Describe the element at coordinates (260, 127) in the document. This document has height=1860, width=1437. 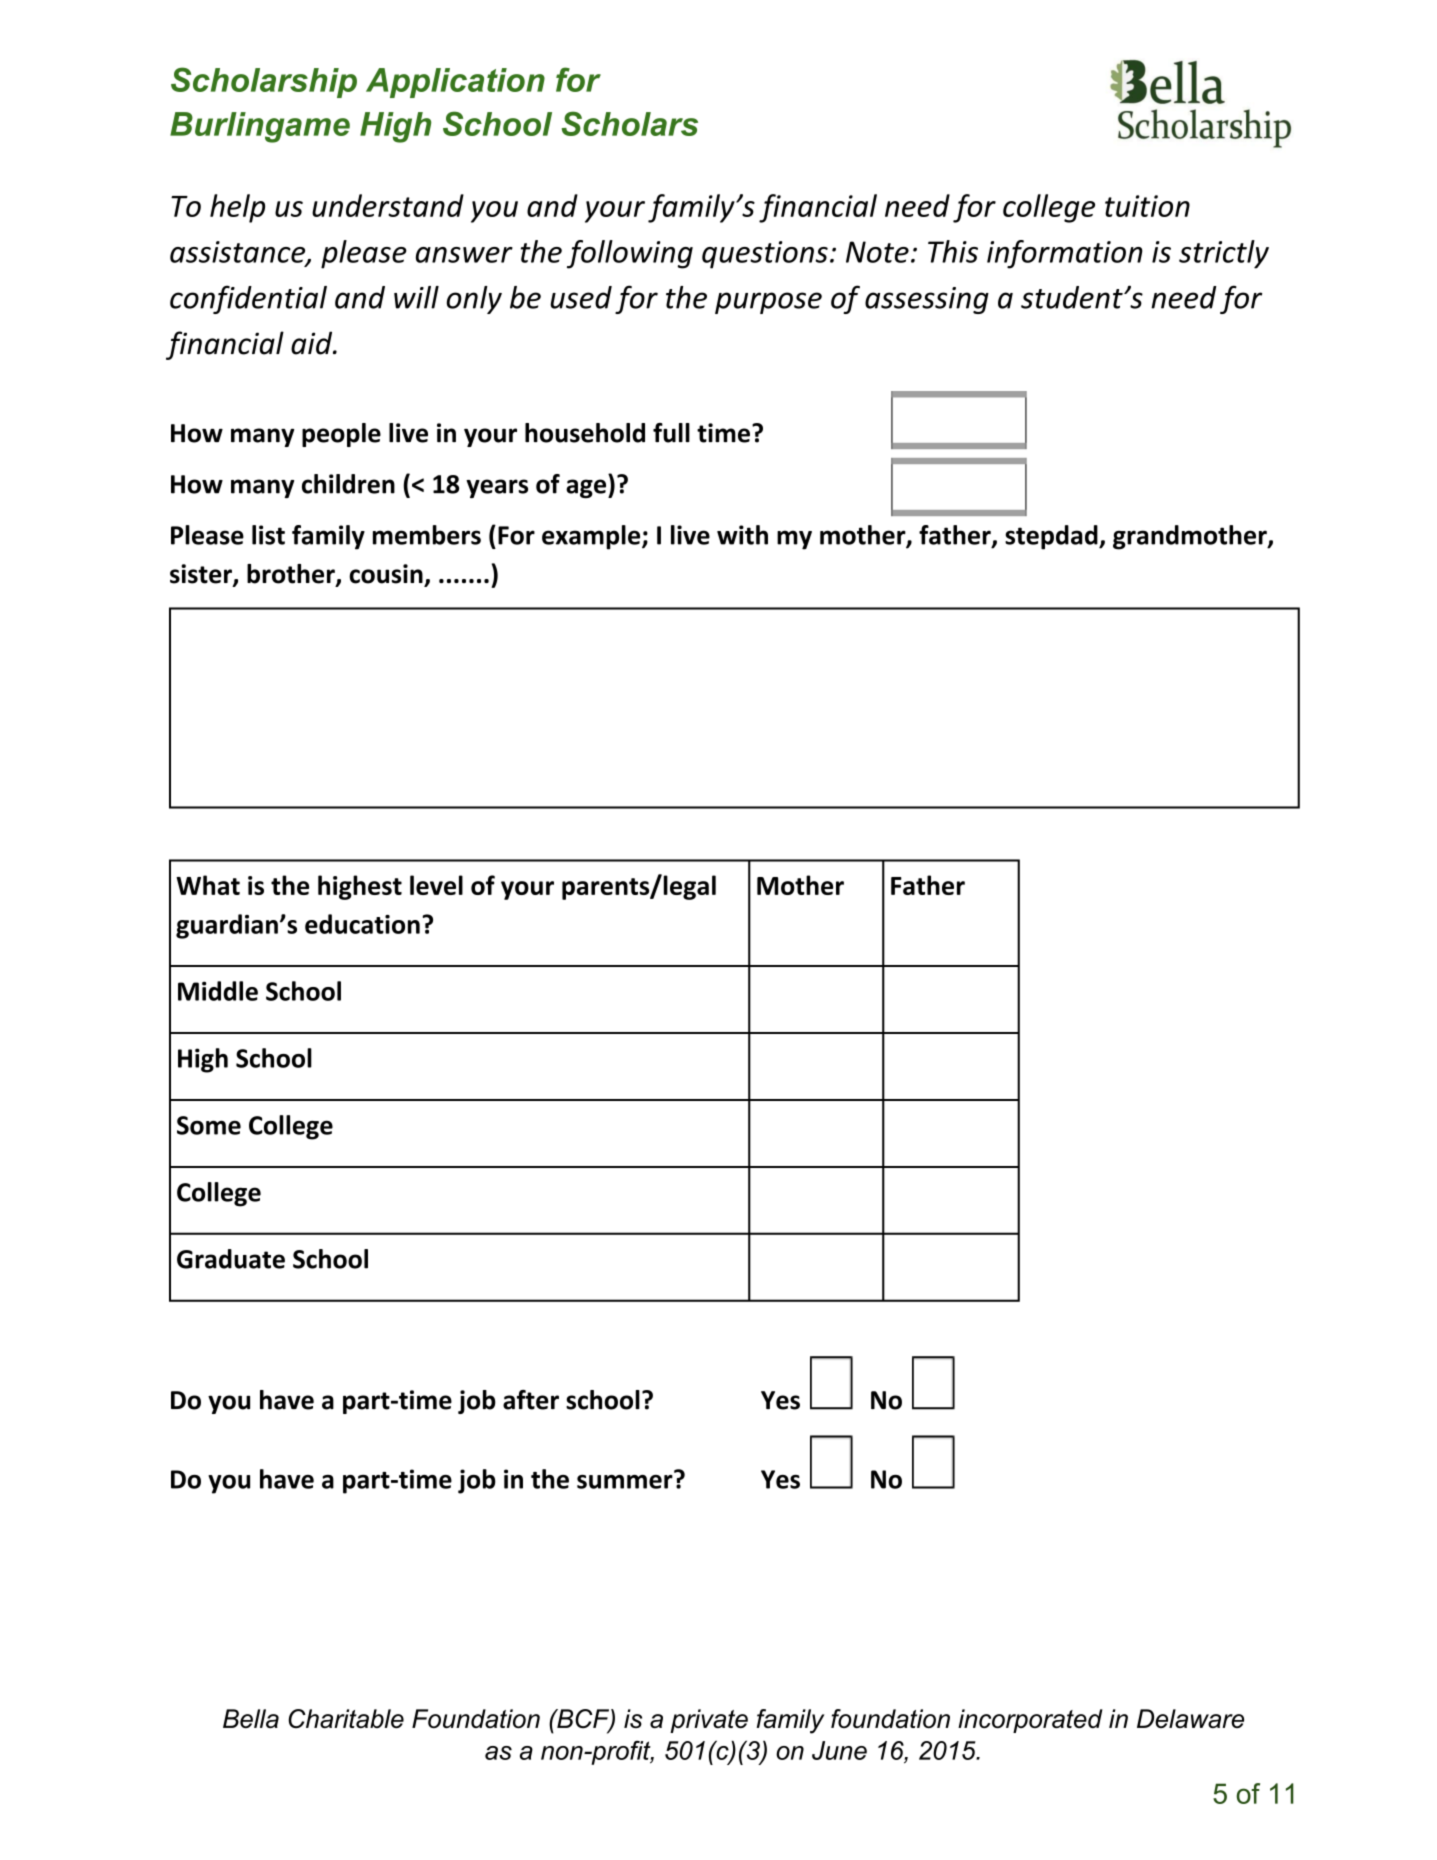
I see `Burlingame` at that location.
